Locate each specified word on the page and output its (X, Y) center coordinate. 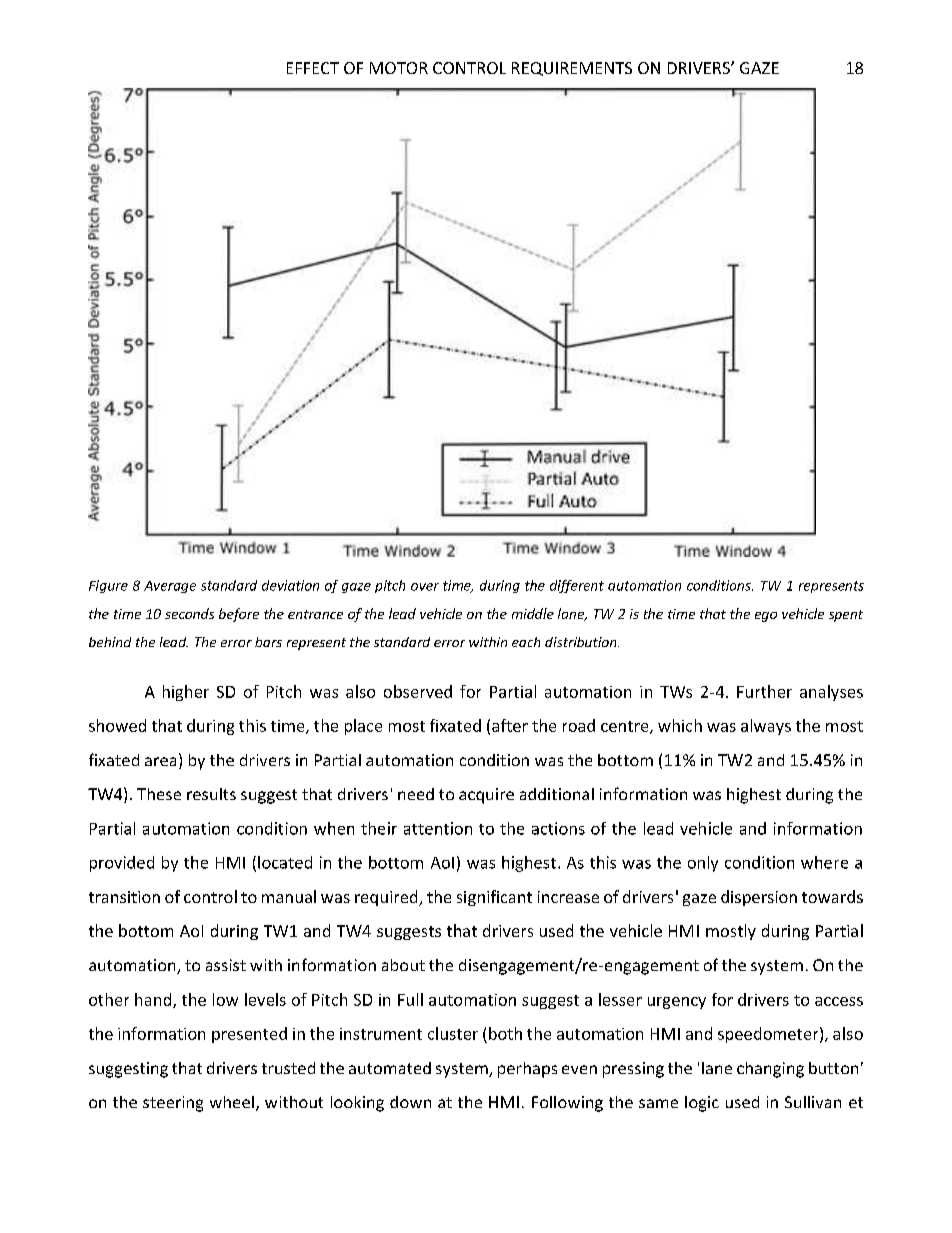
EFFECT (313, 68)
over (425, 587)
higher (186, 693)
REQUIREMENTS (572, 69)
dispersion (759, 898)
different (577, 586)
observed (418, 691)
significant (494, 898)
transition (124, 897)
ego (766, 617)
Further (764, 691)
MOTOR (399, 68)
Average (170, 587)
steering (173, 1104)
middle (533, 613)
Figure (108, 586)
